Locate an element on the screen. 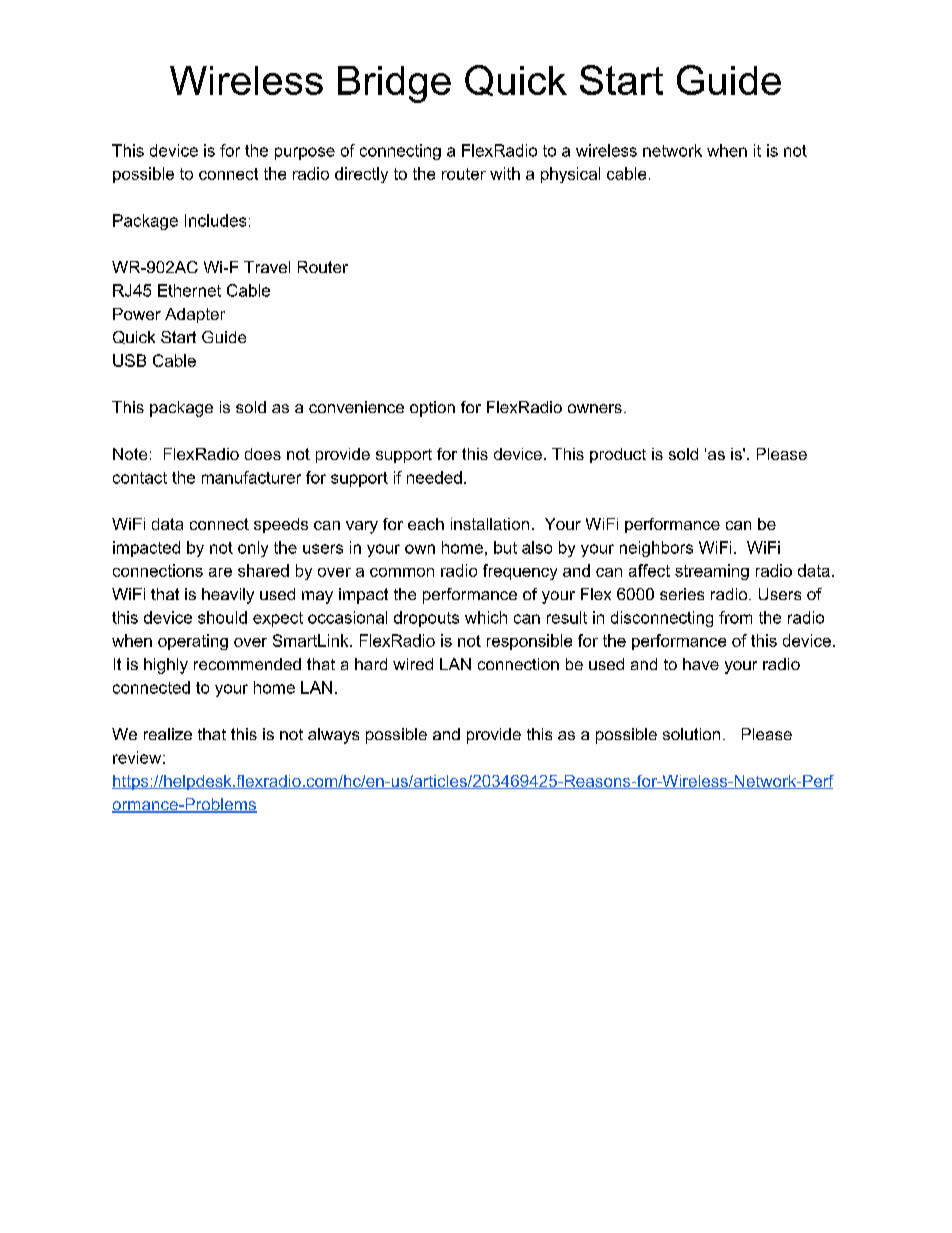 The image size is (952, 1233). wired is located at coordinates (413, 664).
